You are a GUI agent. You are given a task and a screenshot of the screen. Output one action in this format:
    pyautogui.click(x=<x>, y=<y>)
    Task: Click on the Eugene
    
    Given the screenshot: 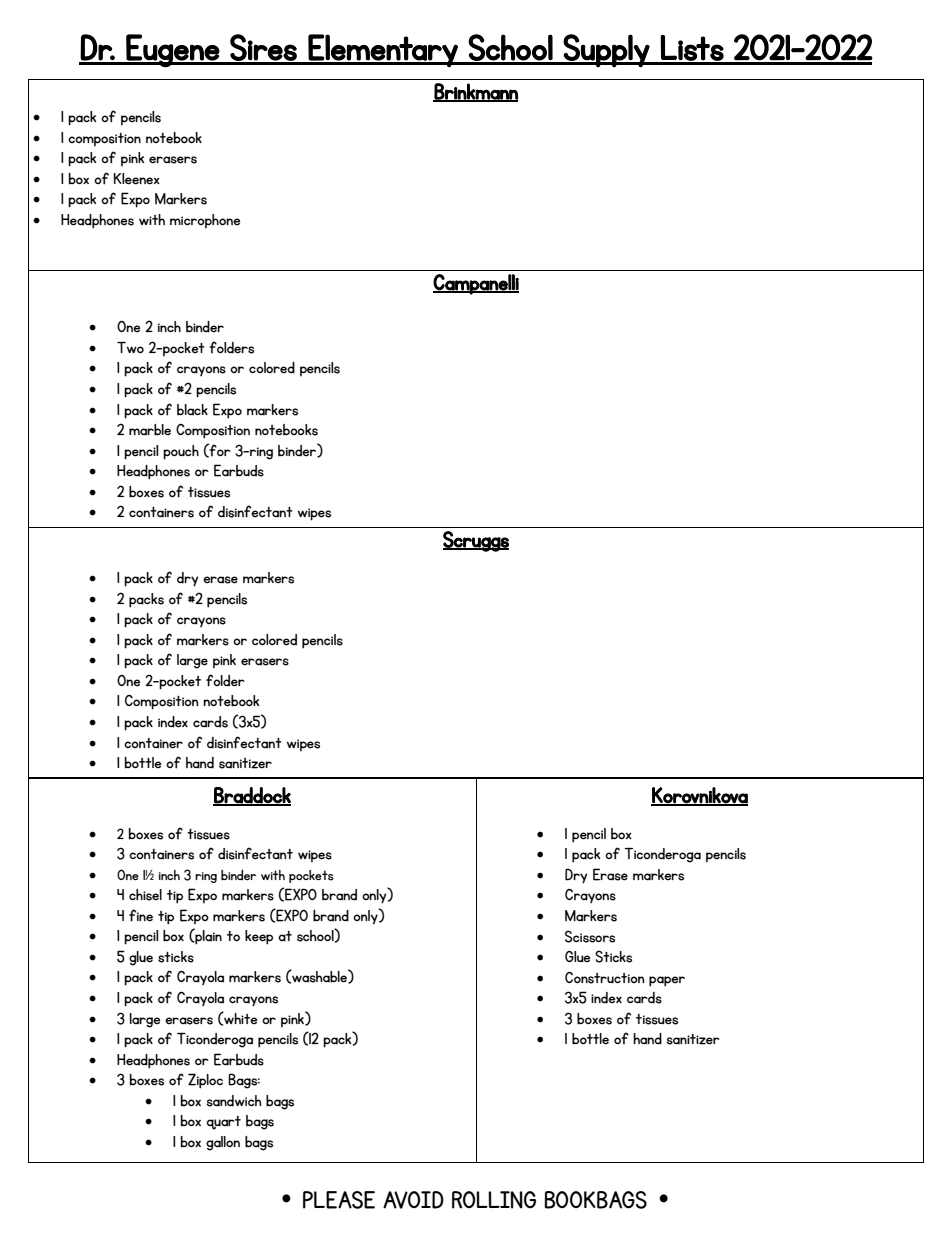 What is the action you would take?
    pyautogui.click(x=172, y=50)
